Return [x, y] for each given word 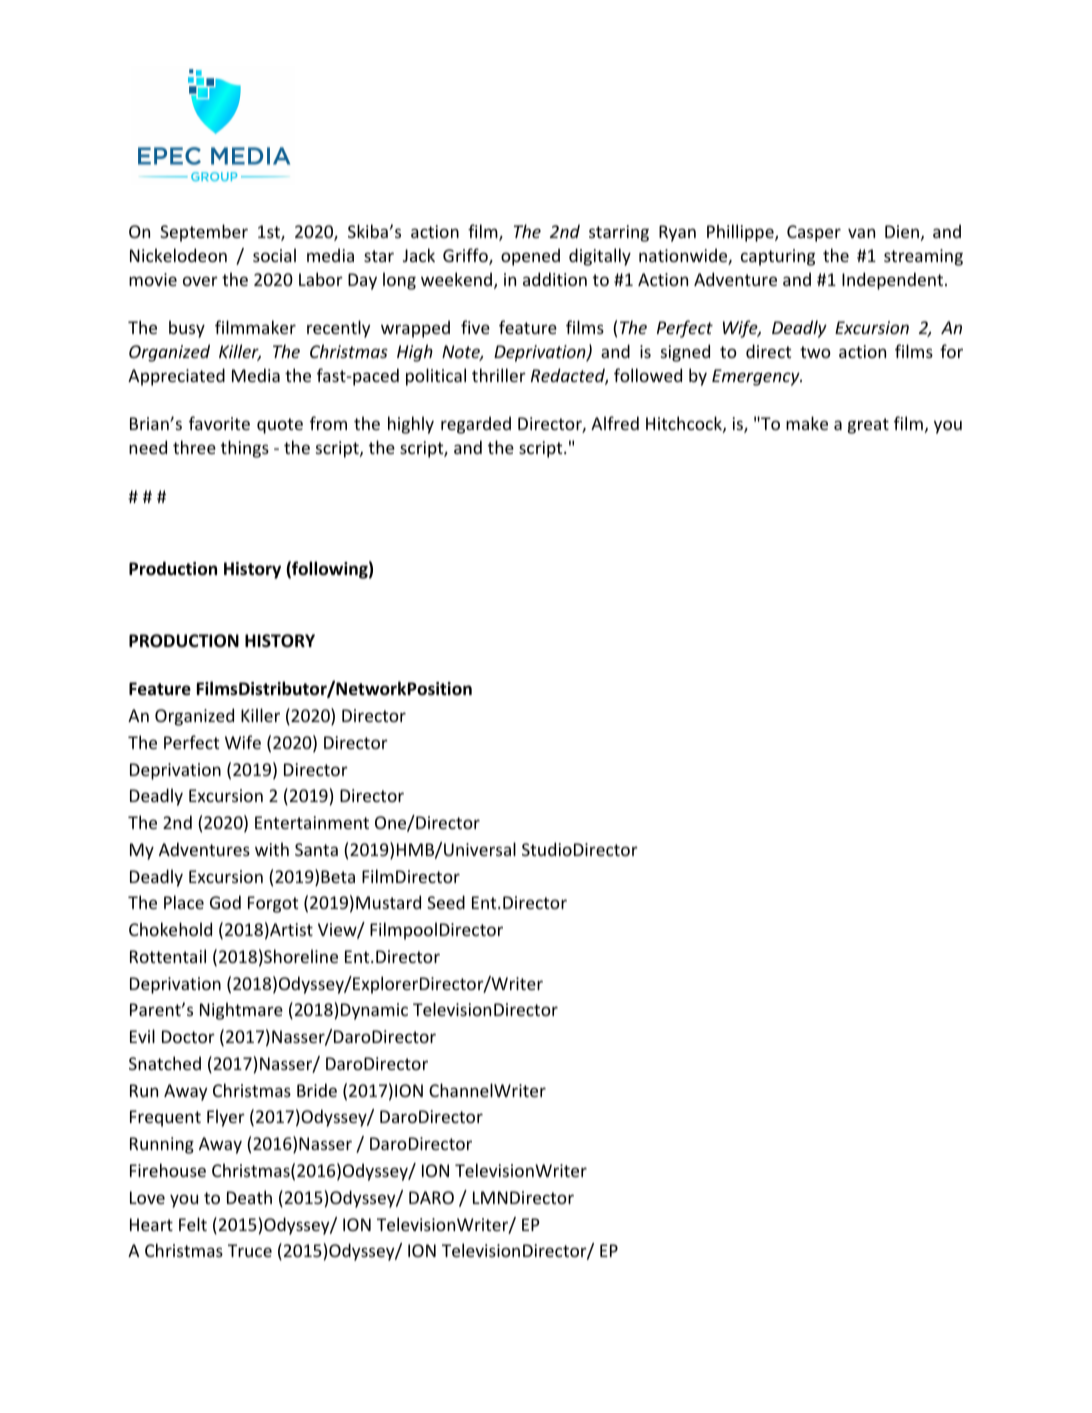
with [272, 849]
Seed [446, 902]
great [868, 426]
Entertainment [312, 822]
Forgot [273, 904]
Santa [316, 849]
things [245, 449]
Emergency [757, 377]
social [274, 255]
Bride [317, 1090]
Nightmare [241, 1011]
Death [249, 1197]
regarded [476, 425]
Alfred [615, 423]
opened [530, 257]
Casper [814, 233]
